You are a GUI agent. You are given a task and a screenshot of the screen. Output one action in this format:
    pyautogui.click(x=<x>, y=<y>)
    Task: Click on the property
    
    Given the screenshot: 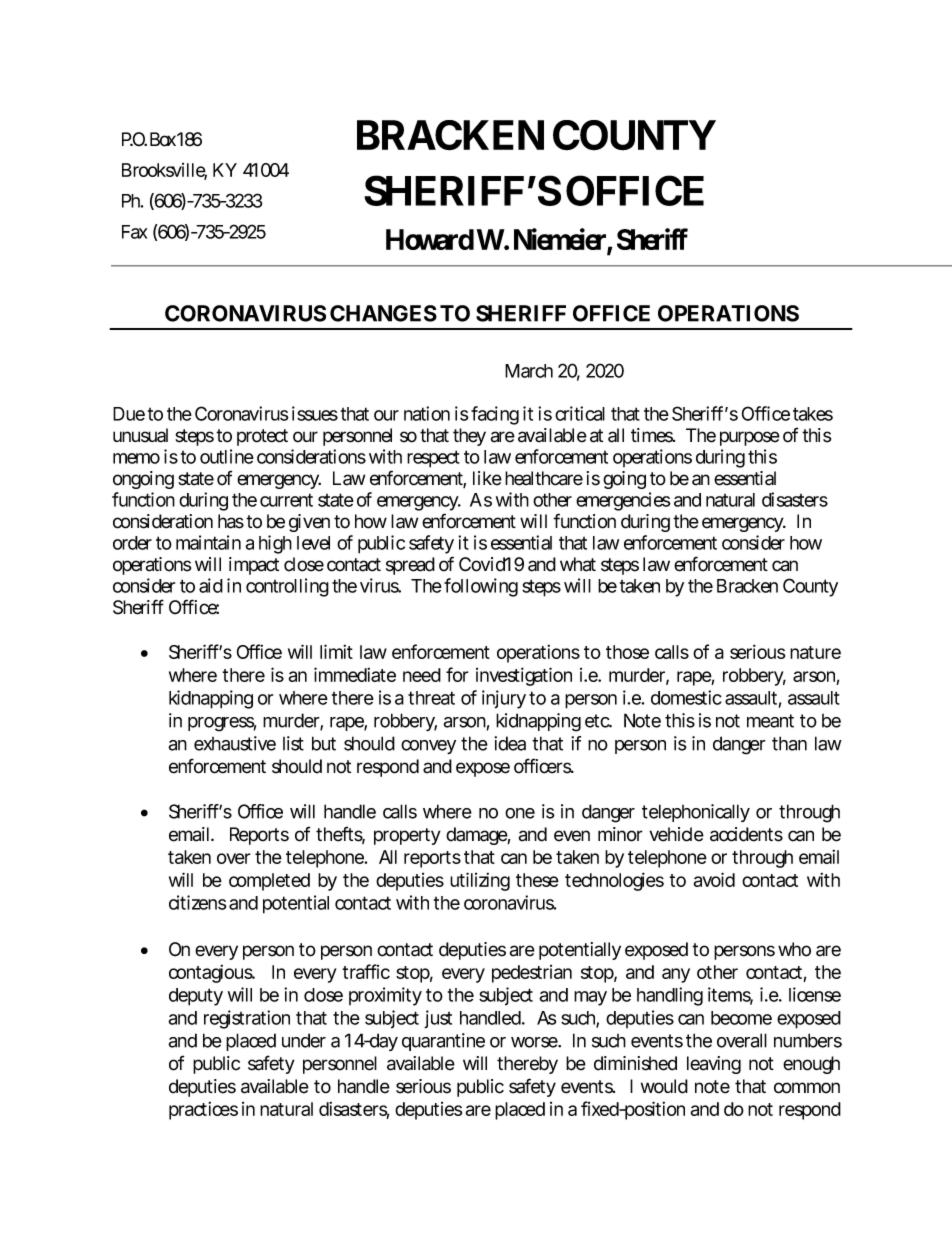 What is the action you would take?
    pyautogui.click(x=407, y=836)
